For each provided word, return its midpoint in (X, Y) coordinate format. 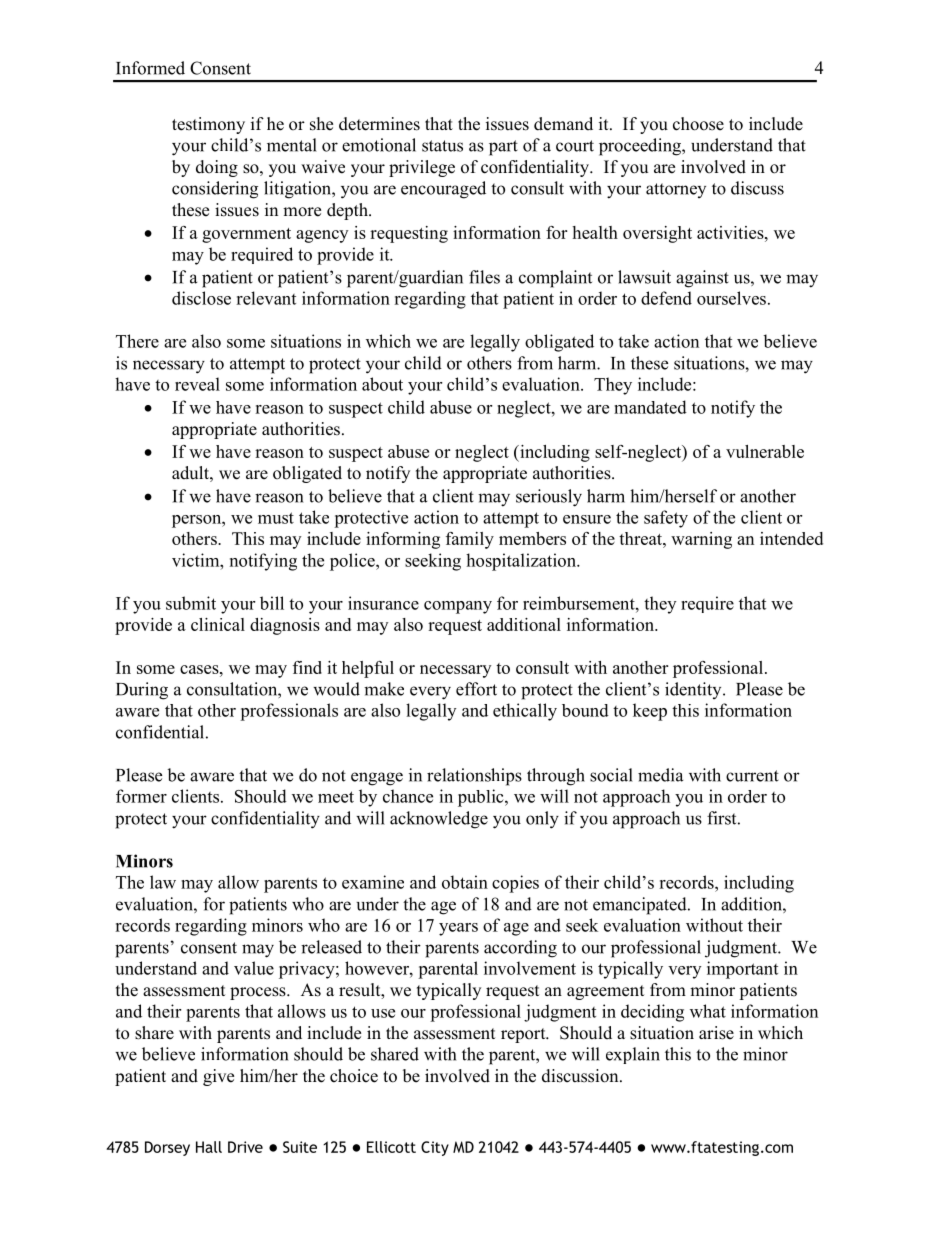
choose (698, 124)
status (442, 146)
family (470, 540)
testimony (208, 125)
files (484, 277)
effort (476, 689)
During (142, 691)
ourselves (731, 298)
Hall (209, 1147)
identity (694, 690)
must (276, 518)
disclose (201, 298)
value (254, 968)
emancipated (641, 906)
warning (701, 540)
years (458, 929)
